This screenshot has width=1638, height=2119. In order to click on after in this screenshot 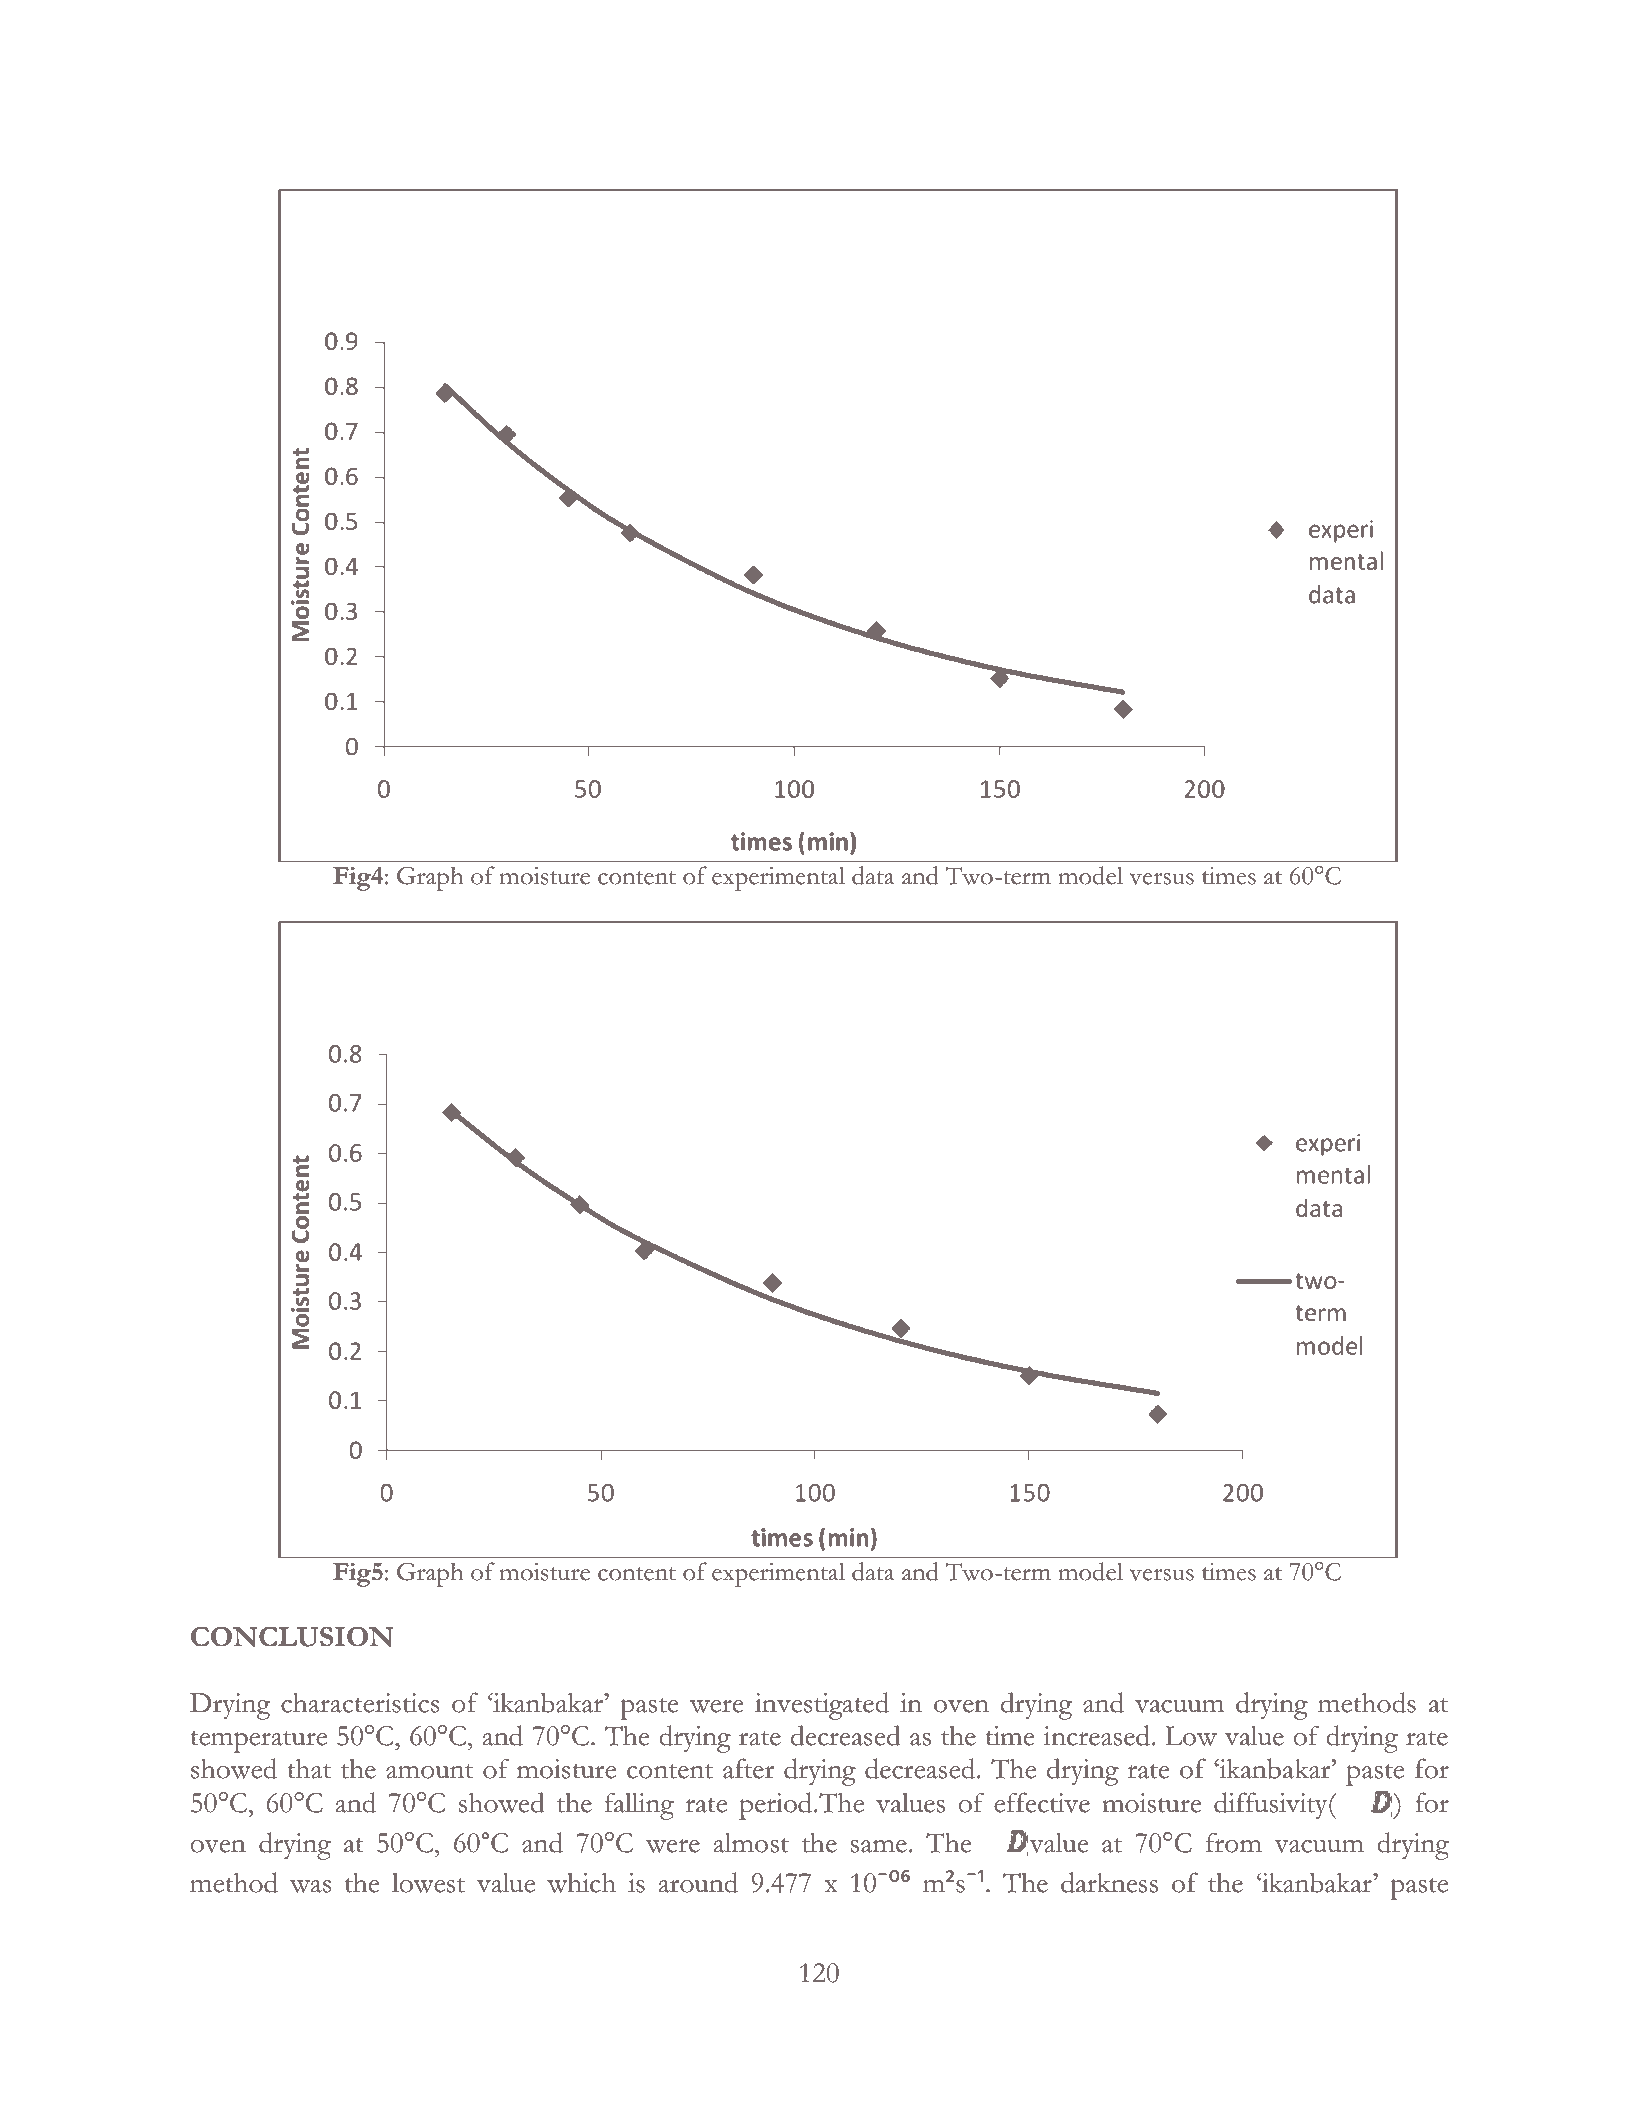, I will do `click(749, 1768)`.
